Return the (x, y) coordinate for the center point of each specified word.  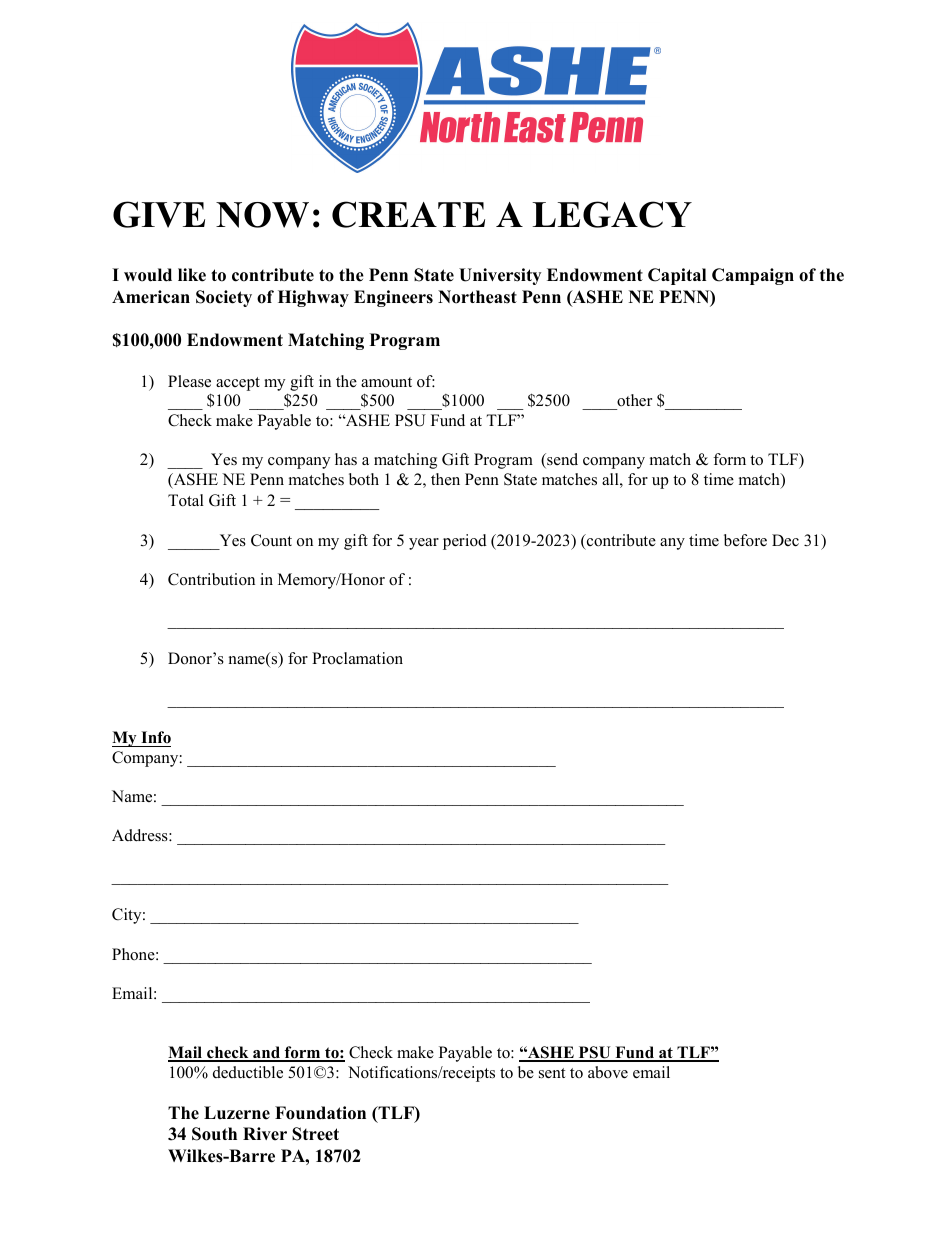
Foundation (320, 1113)
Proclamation (357, 658)
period (465, 542)
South (214, 1134)
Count (271, 540)
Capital (677, 276)
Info (156, 737)
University (500, 276)
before (745, 540)
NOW (262, 215)
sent (552, 1073)
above (608, 1072)
